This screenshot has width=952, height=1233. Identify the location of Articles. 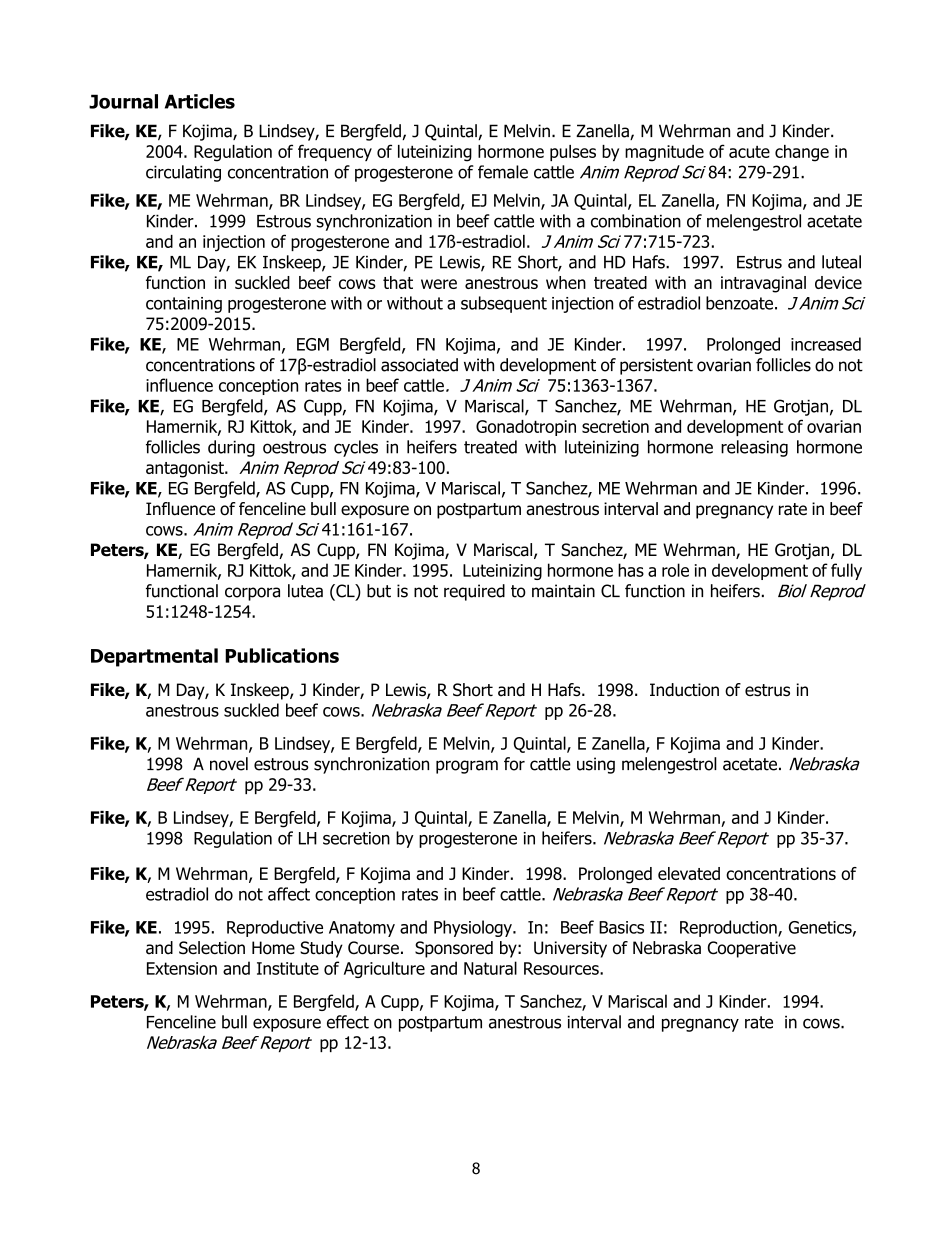
(200, 101).
